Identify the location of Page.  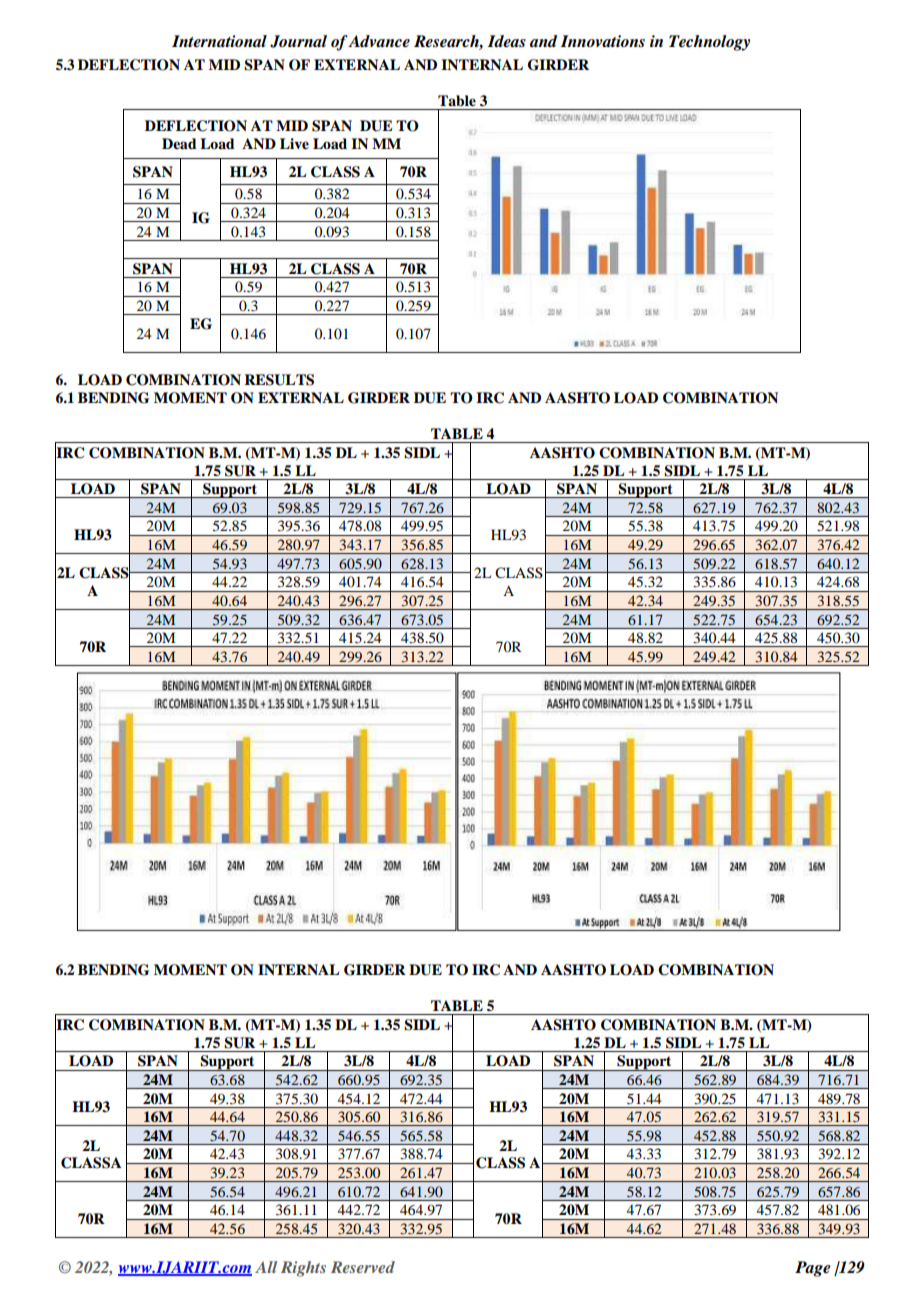
(813, 1269).
